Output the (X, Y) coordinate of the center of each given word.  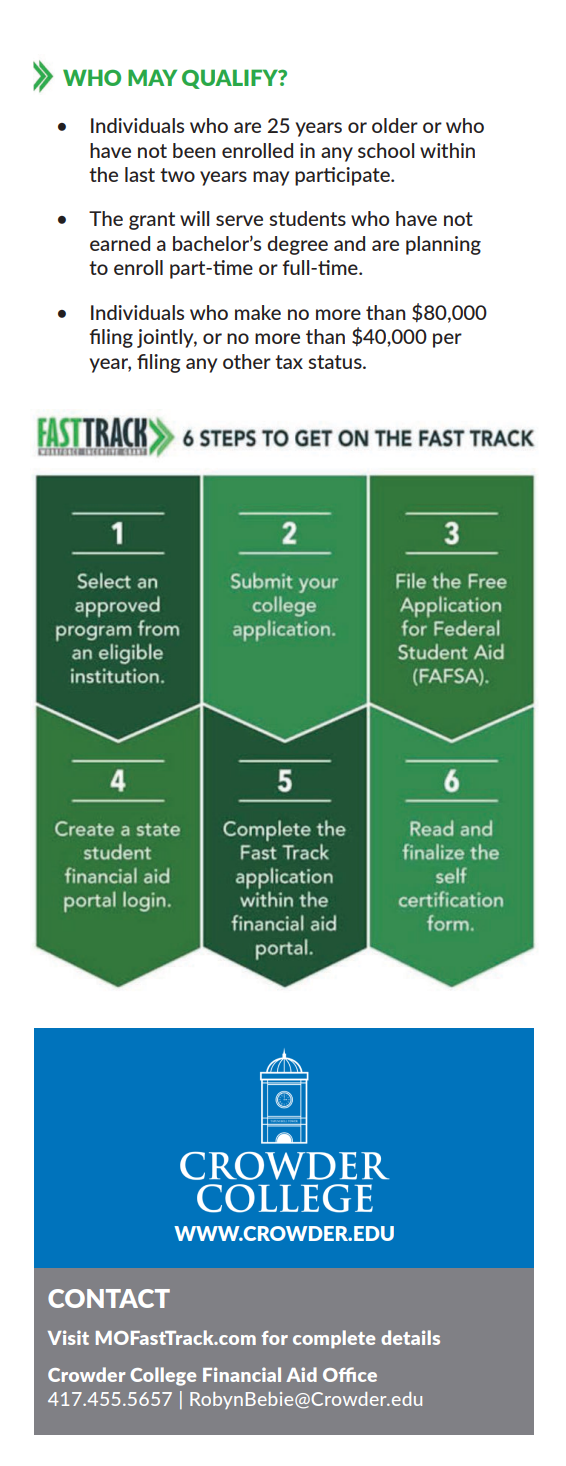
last (140, 174)
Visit (68, 1337)
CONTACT (109, 1298)
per (447, 340)
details (410, 1337)
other (247, 361)
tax (289, 362)
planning (443, 245)
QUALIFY (231, 79)
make (258, 312)
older (395, 125)
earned (120, 243)
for (275, 1338)
